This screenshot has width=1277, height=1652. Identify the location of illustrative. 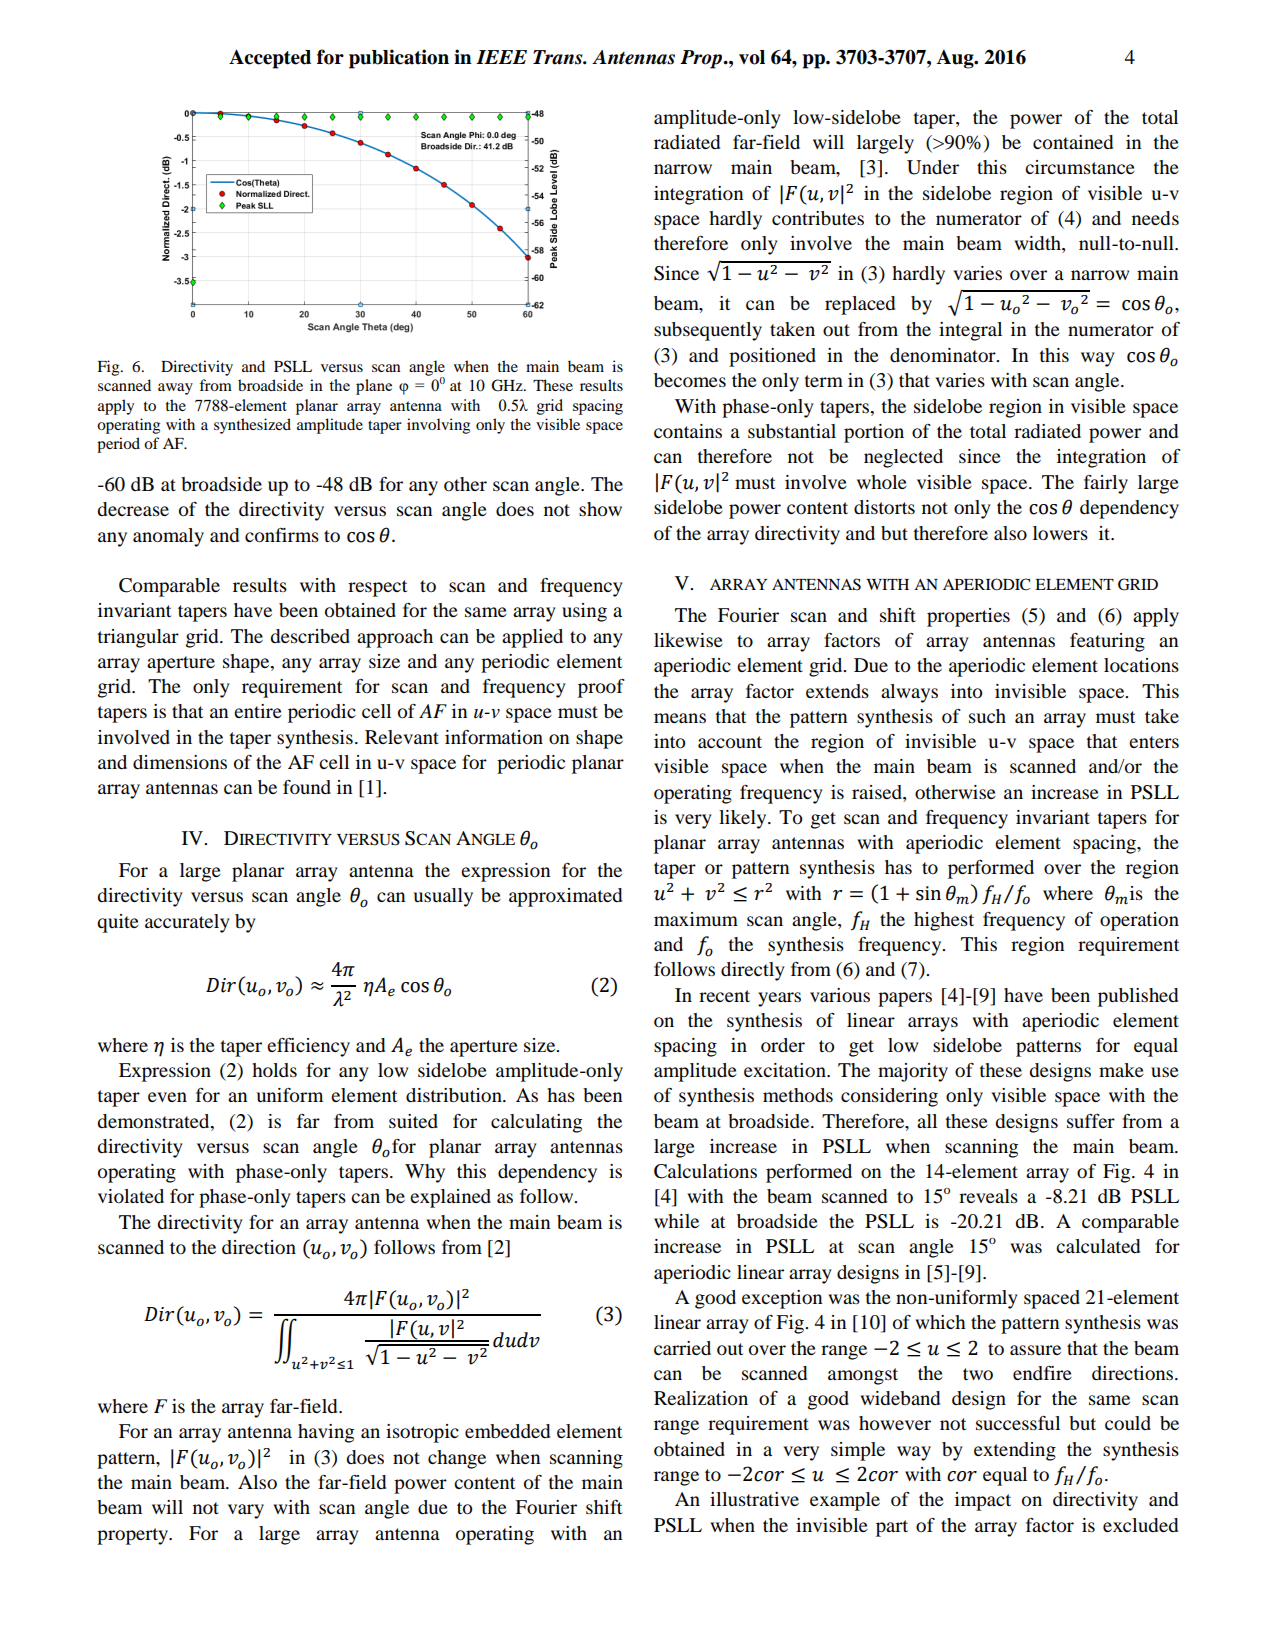
(754, 1499).
